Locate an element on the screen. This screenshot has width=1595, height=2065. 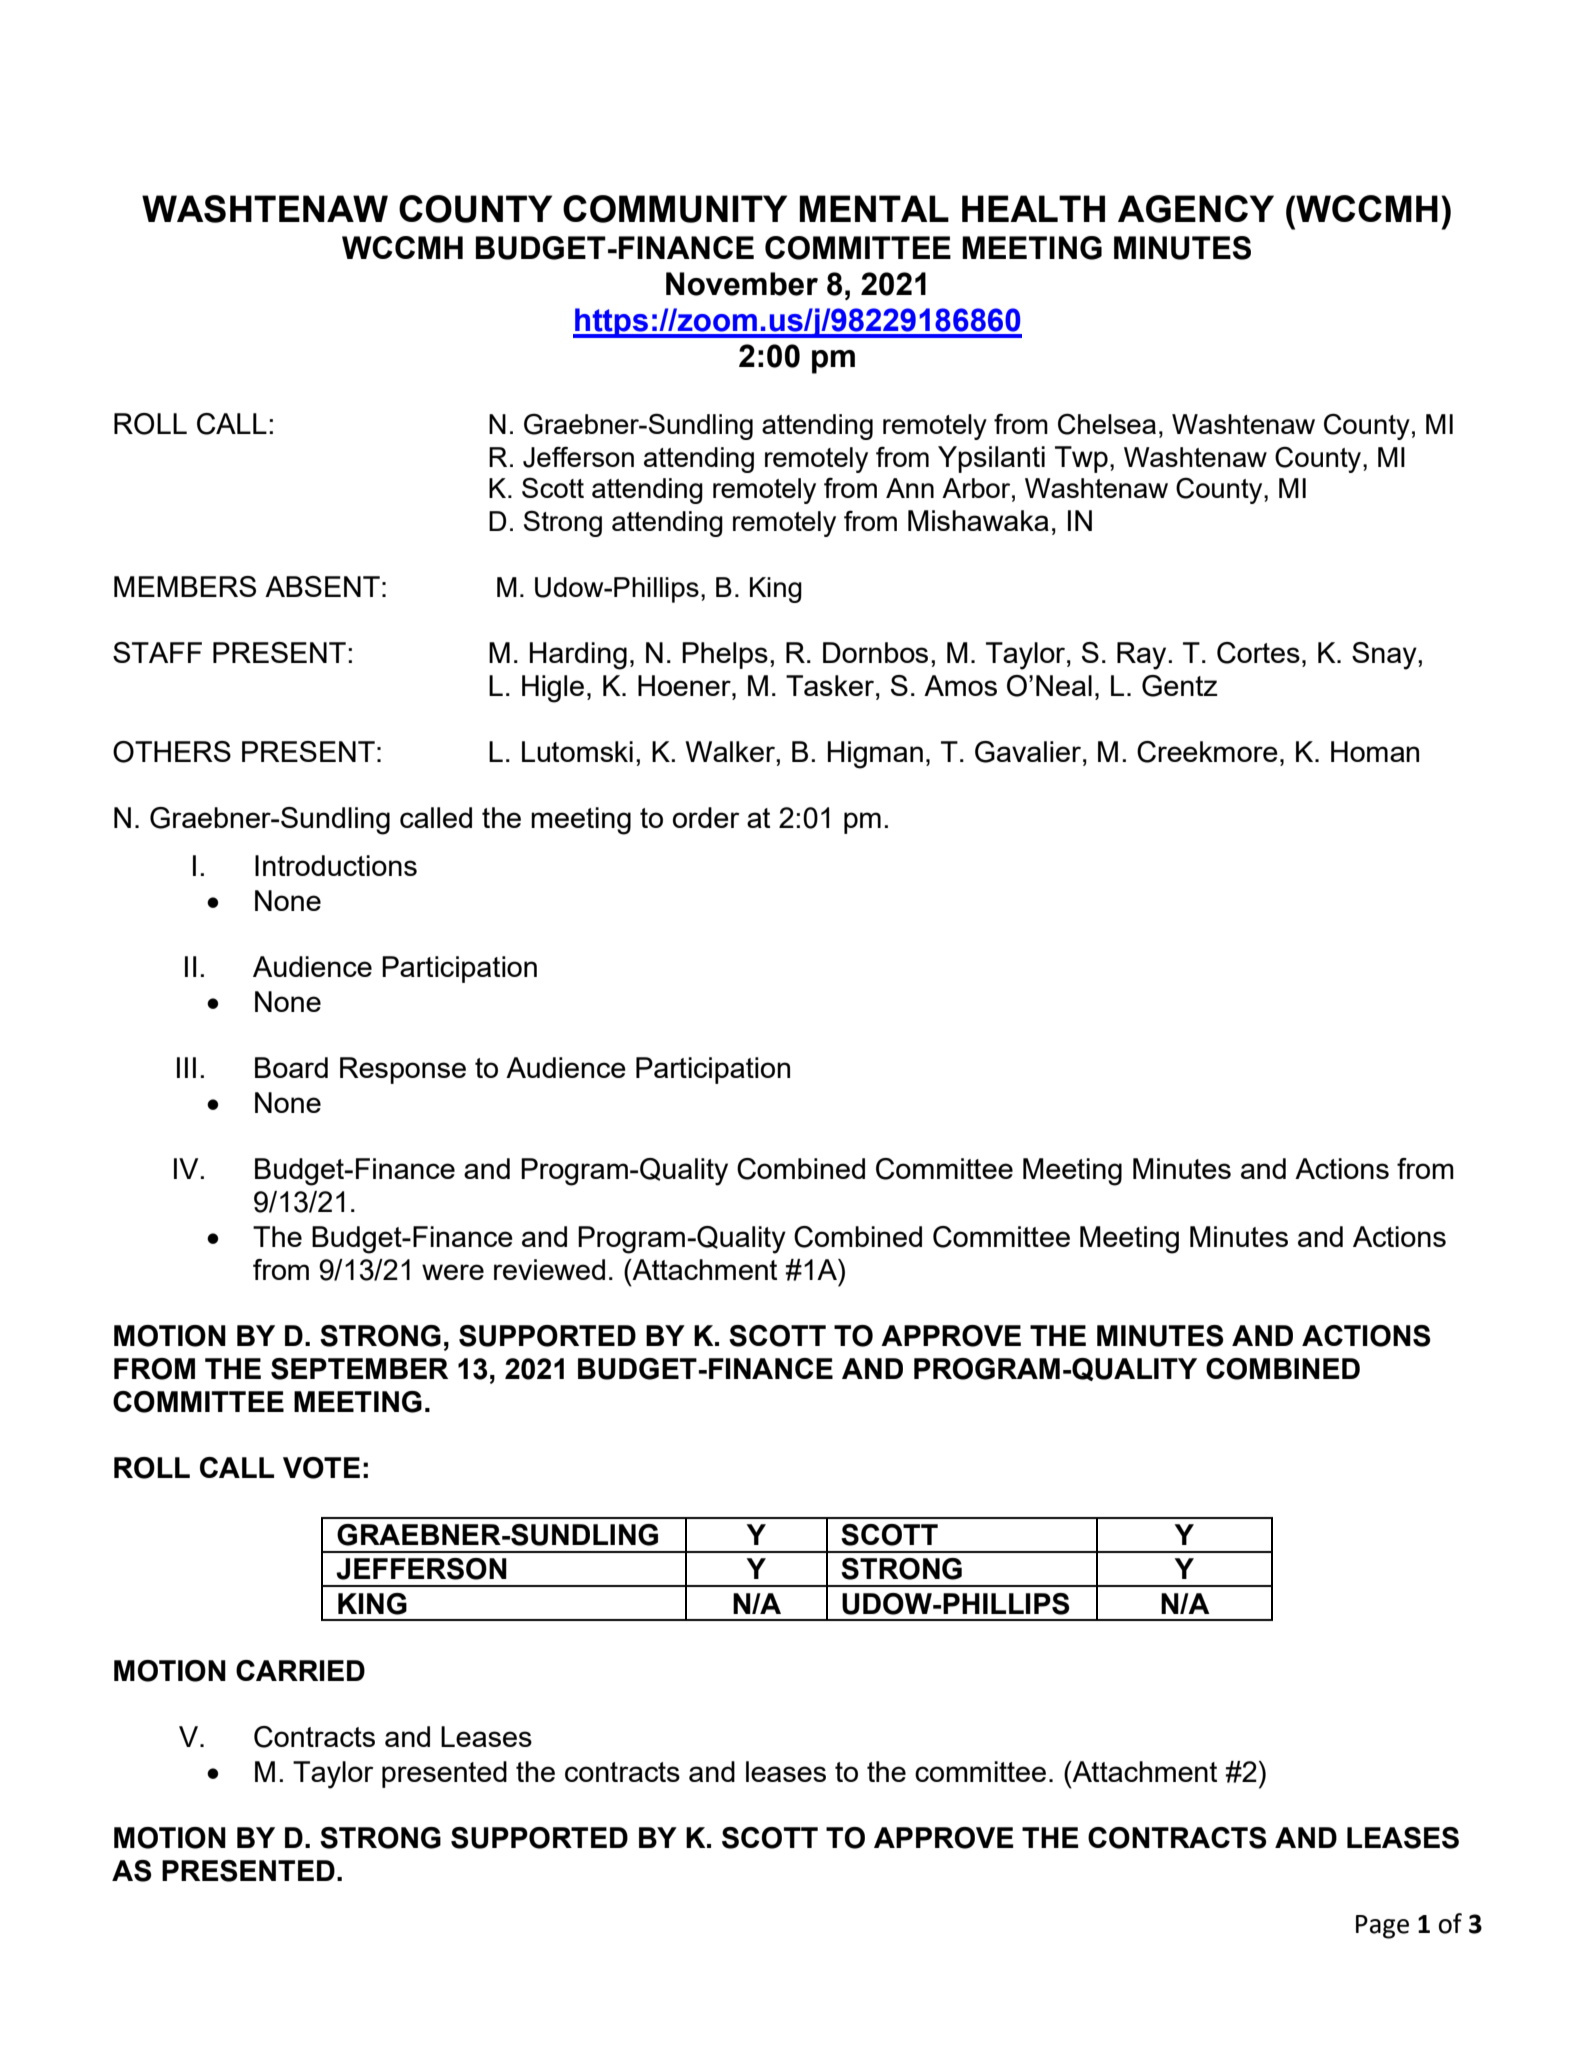
November is located at coordinates (742, 284).
